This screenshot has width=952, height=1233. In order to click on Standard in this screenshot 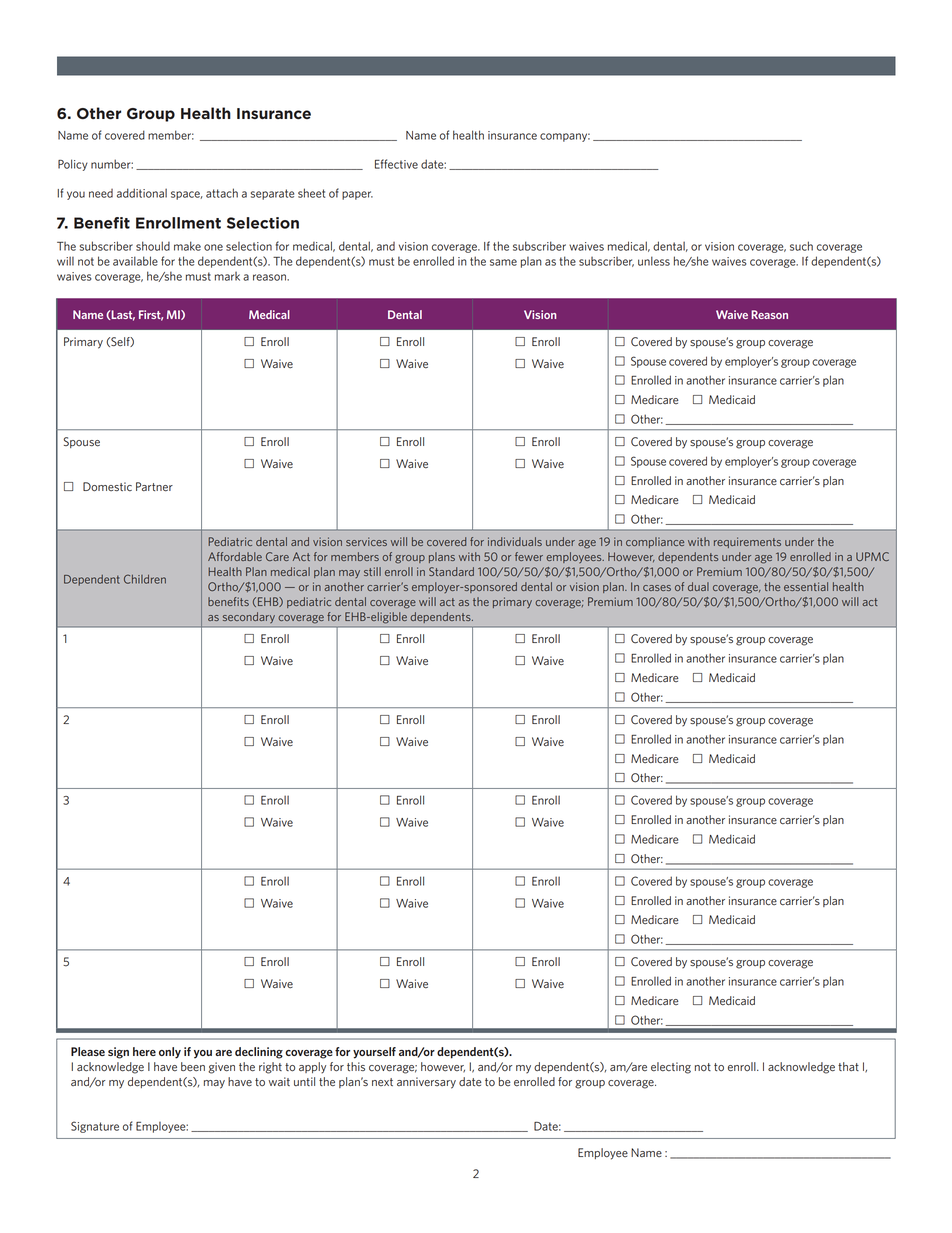, I will do `click(451, 571)`.
